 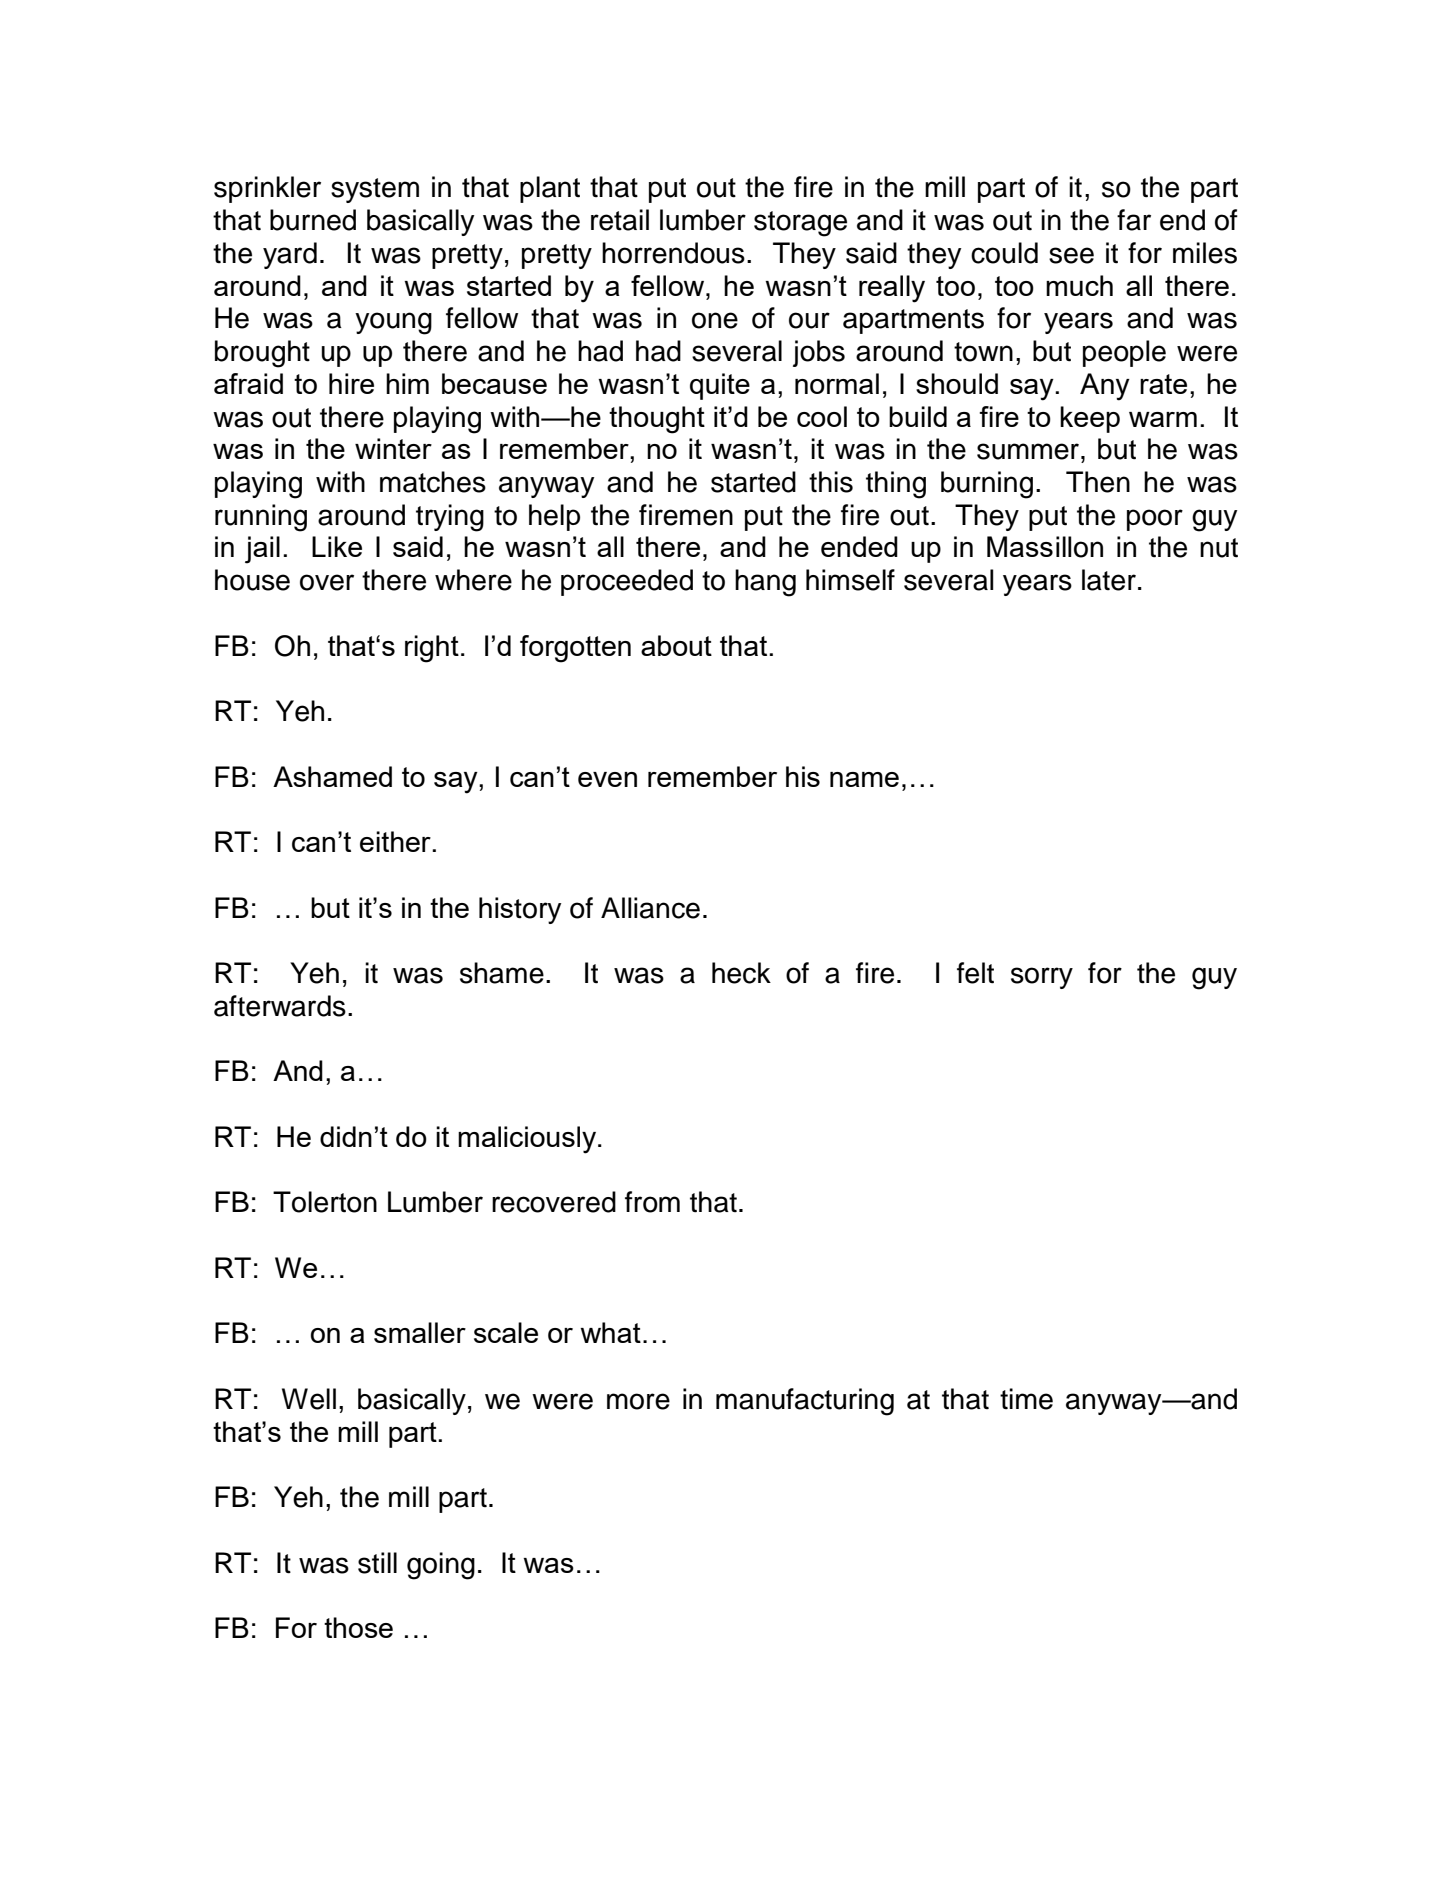 What do you see at coordinates (1134, 220) in the page?
I see `far` at bounding box center [1134, 220].
